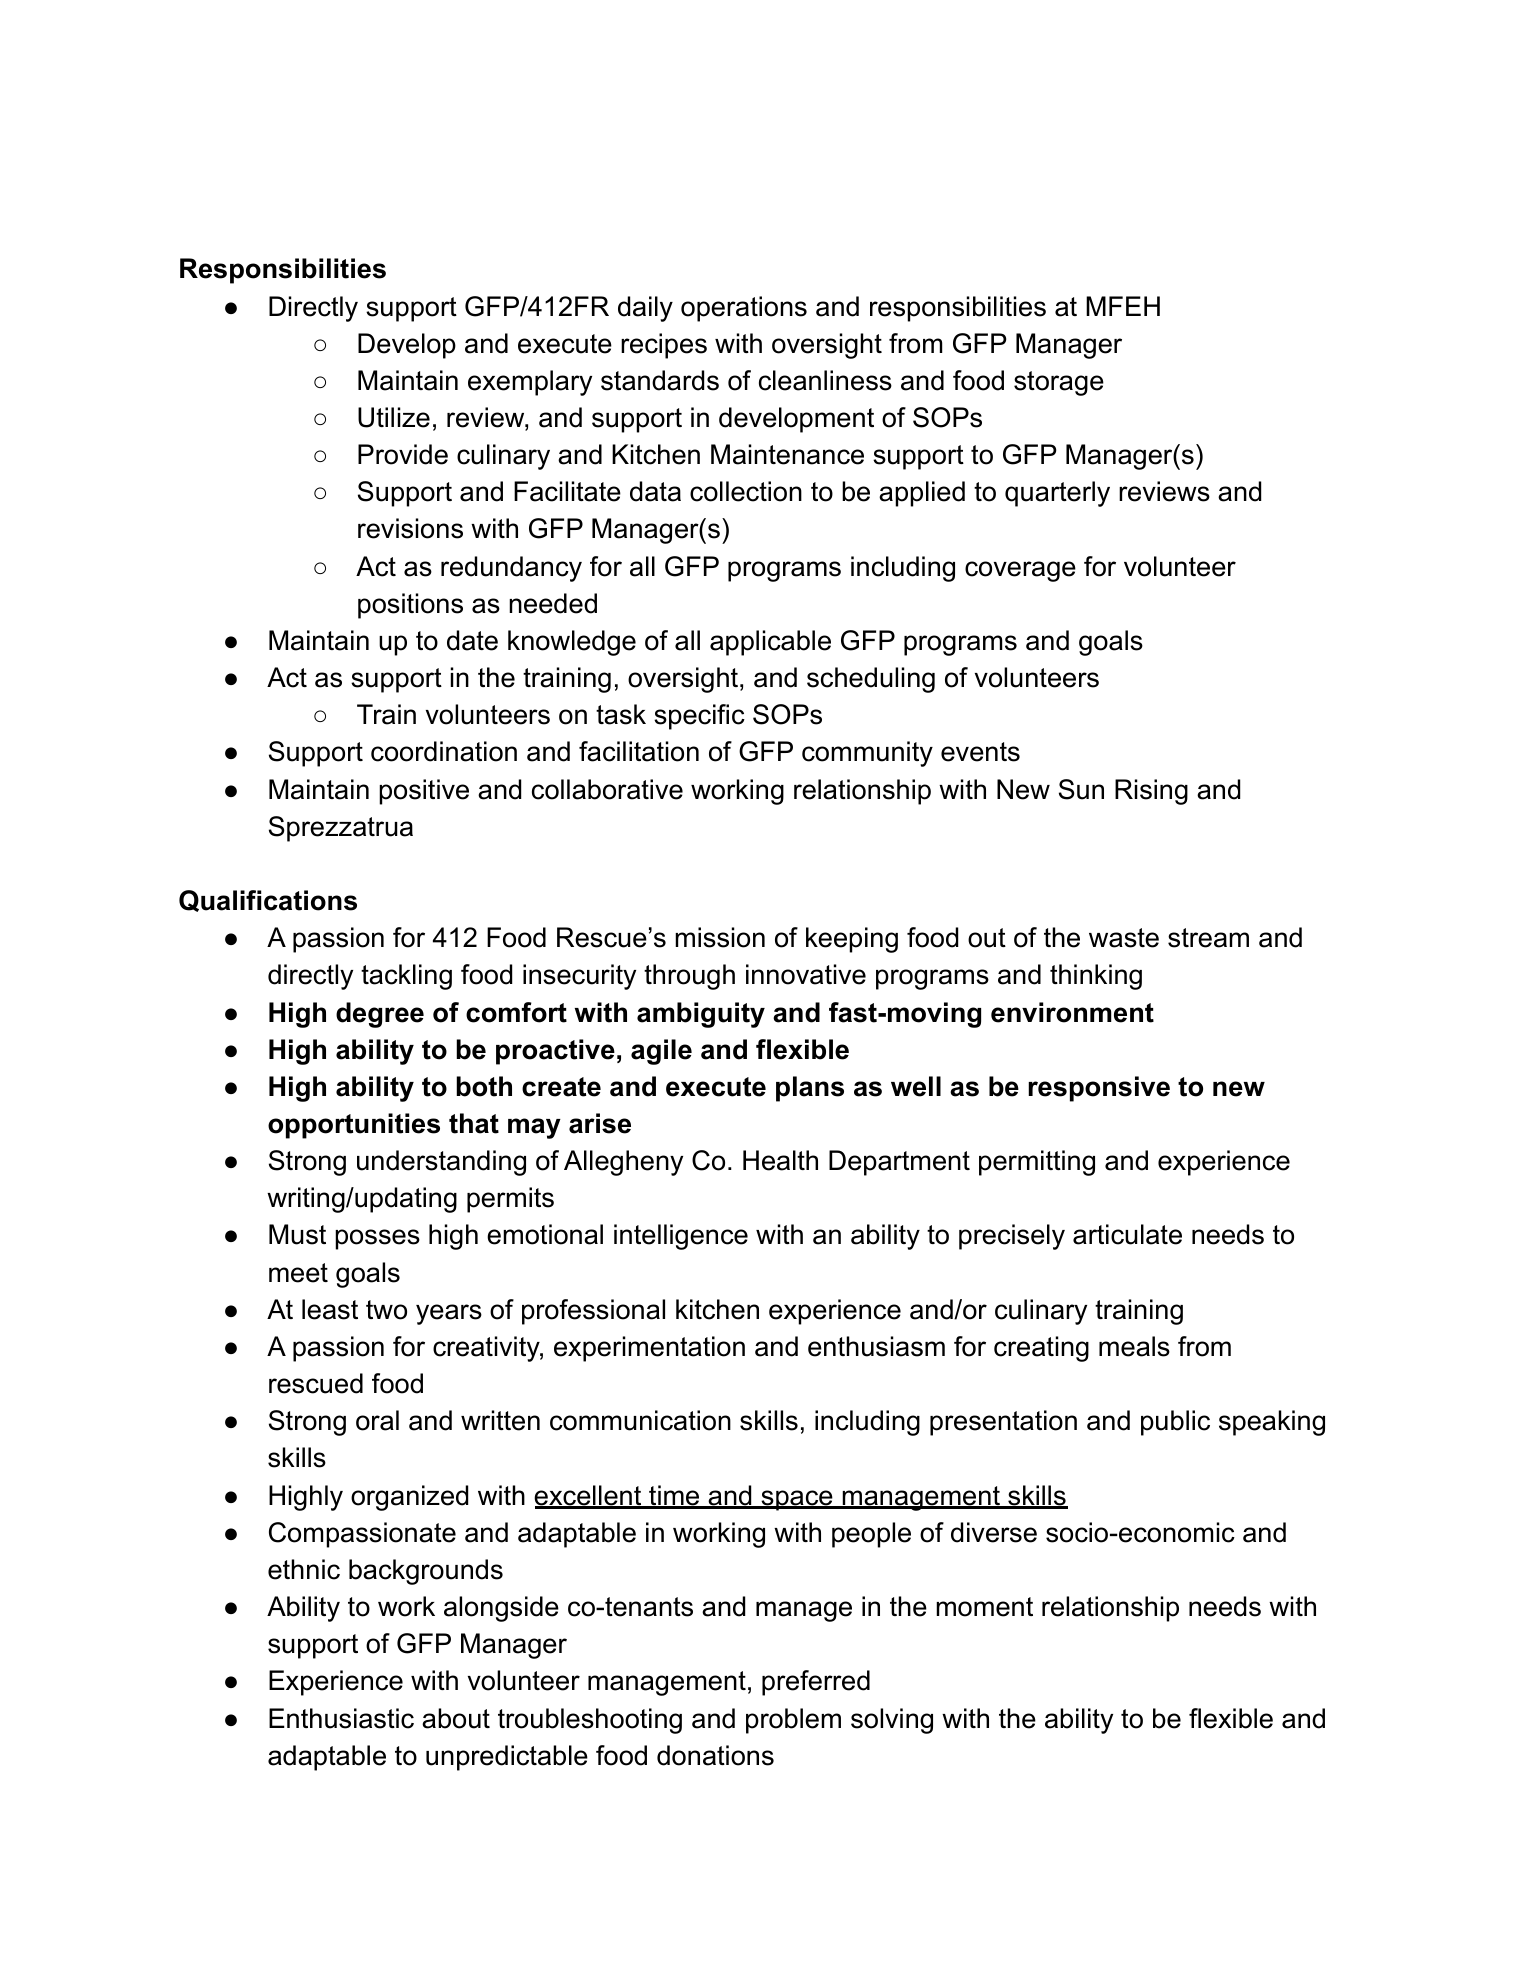 This screenshot has height=1962, width=1516. Describe the element at coordinates (394, 417) in the screenshot. I see `Utilize` at that location.
